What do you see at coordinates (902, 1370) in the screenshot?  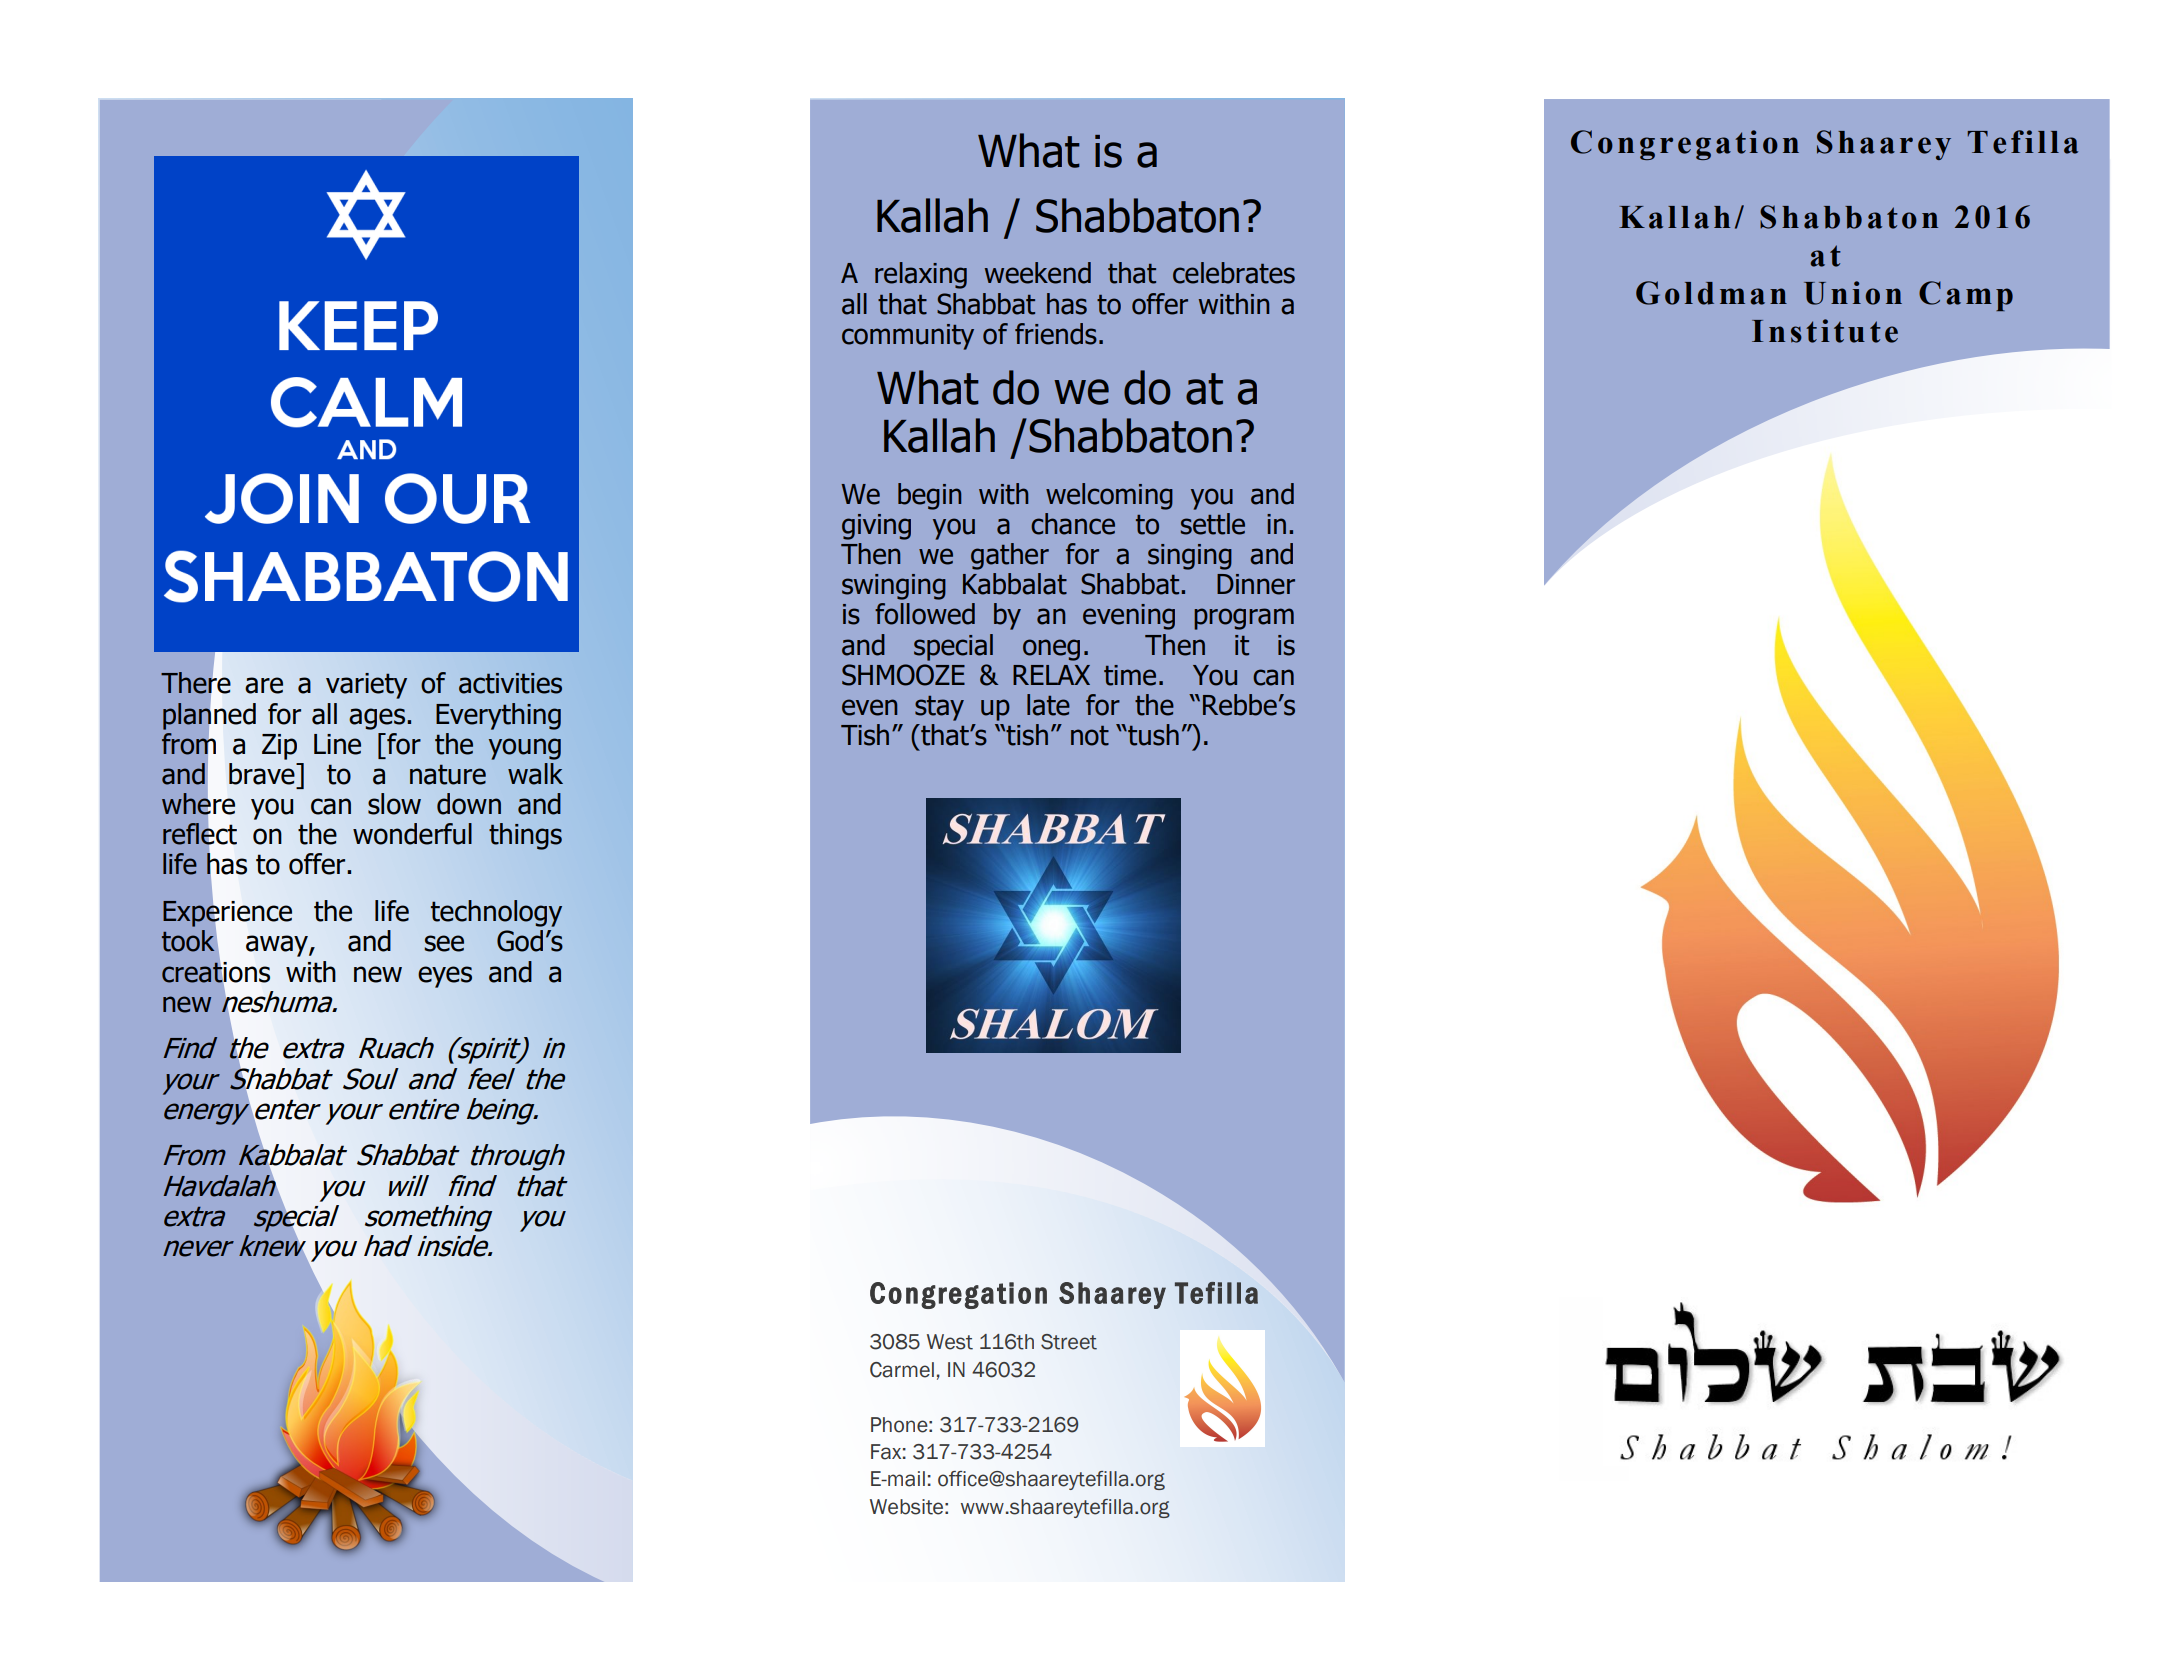 I see `Carmel` at bounding box center [902, 1370].
